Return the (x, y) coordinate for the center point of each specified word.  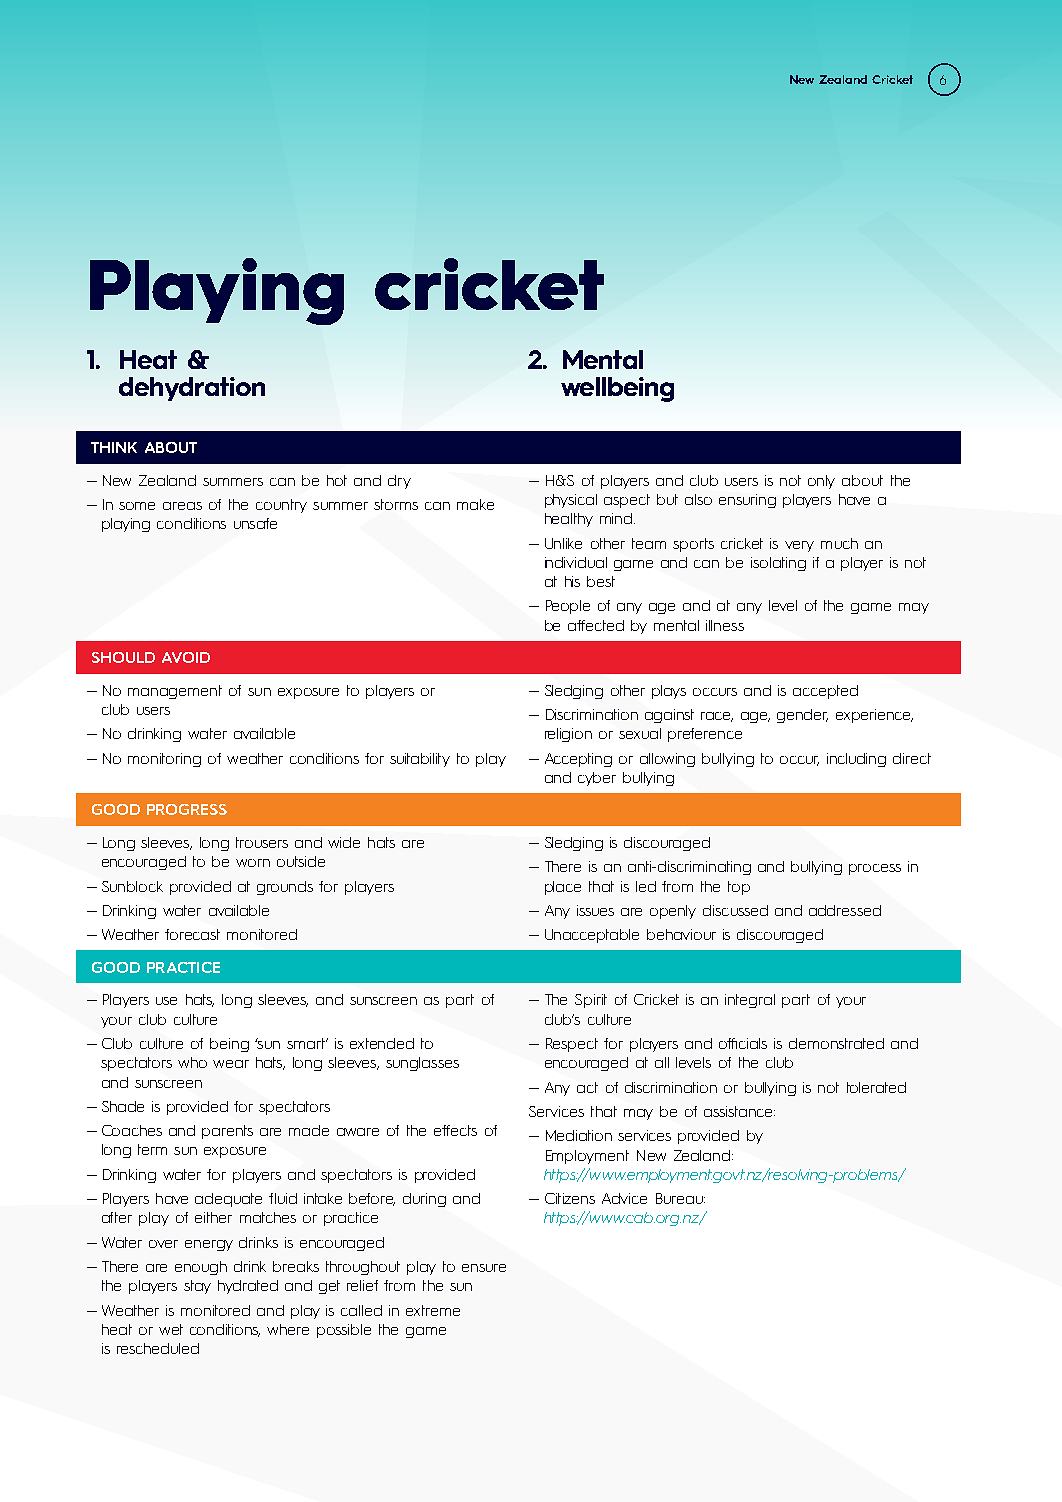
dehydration (192, 389)
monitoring (164, 760)
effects (455, 1130)
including (856, 760)
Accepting (578, 760)
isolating (778, 564)
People (568, 607)
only (821, 482)
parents (227, 1132)
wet (171, 1329)
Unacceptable (592, 936)
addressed (845, 910)
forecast (192, 934)
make (475, 504)
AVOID (186, 657)
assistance (739, 1111)
